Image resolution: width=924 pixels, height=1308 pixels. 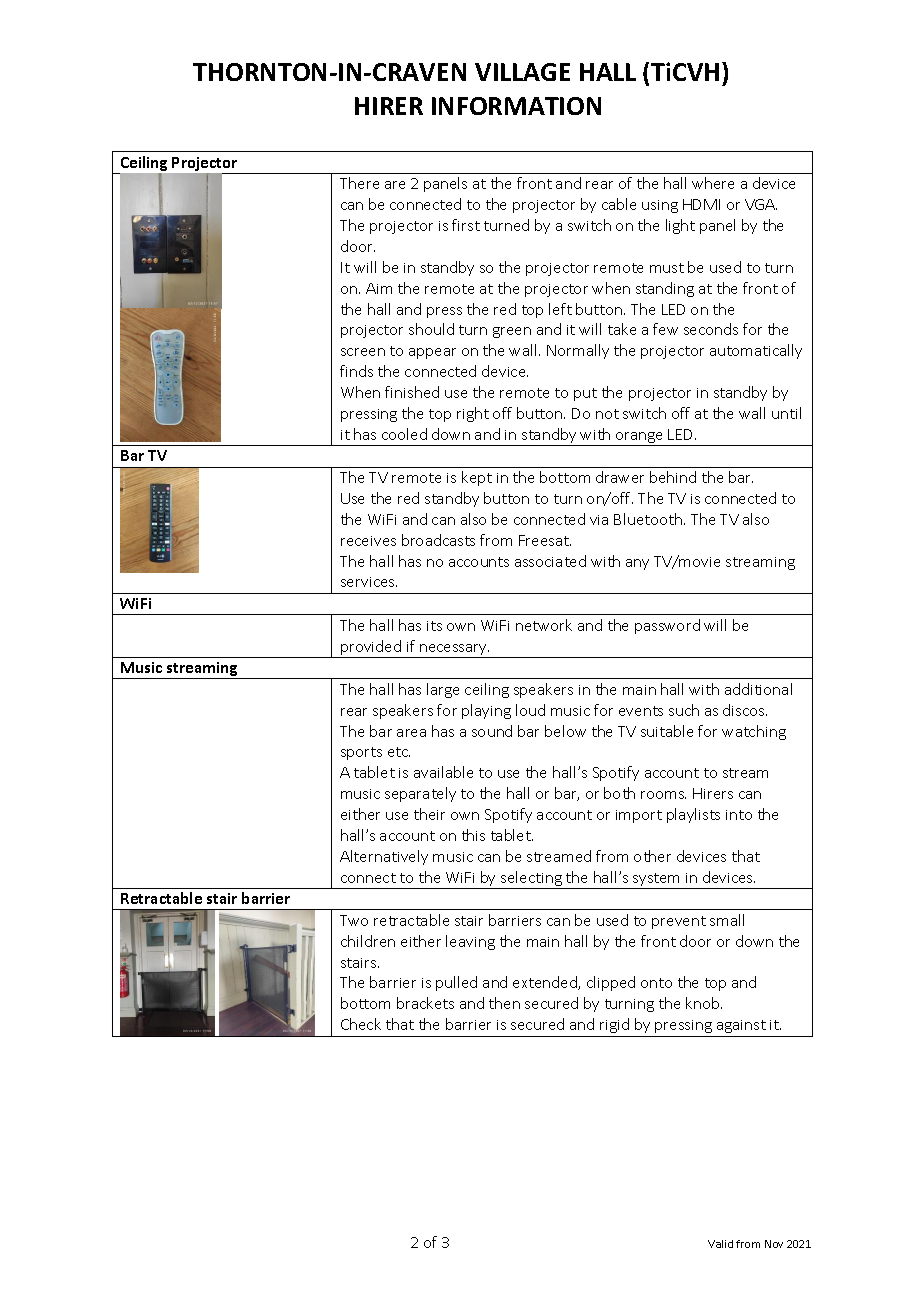 I want to click on network, so click(x=544, y=625).
